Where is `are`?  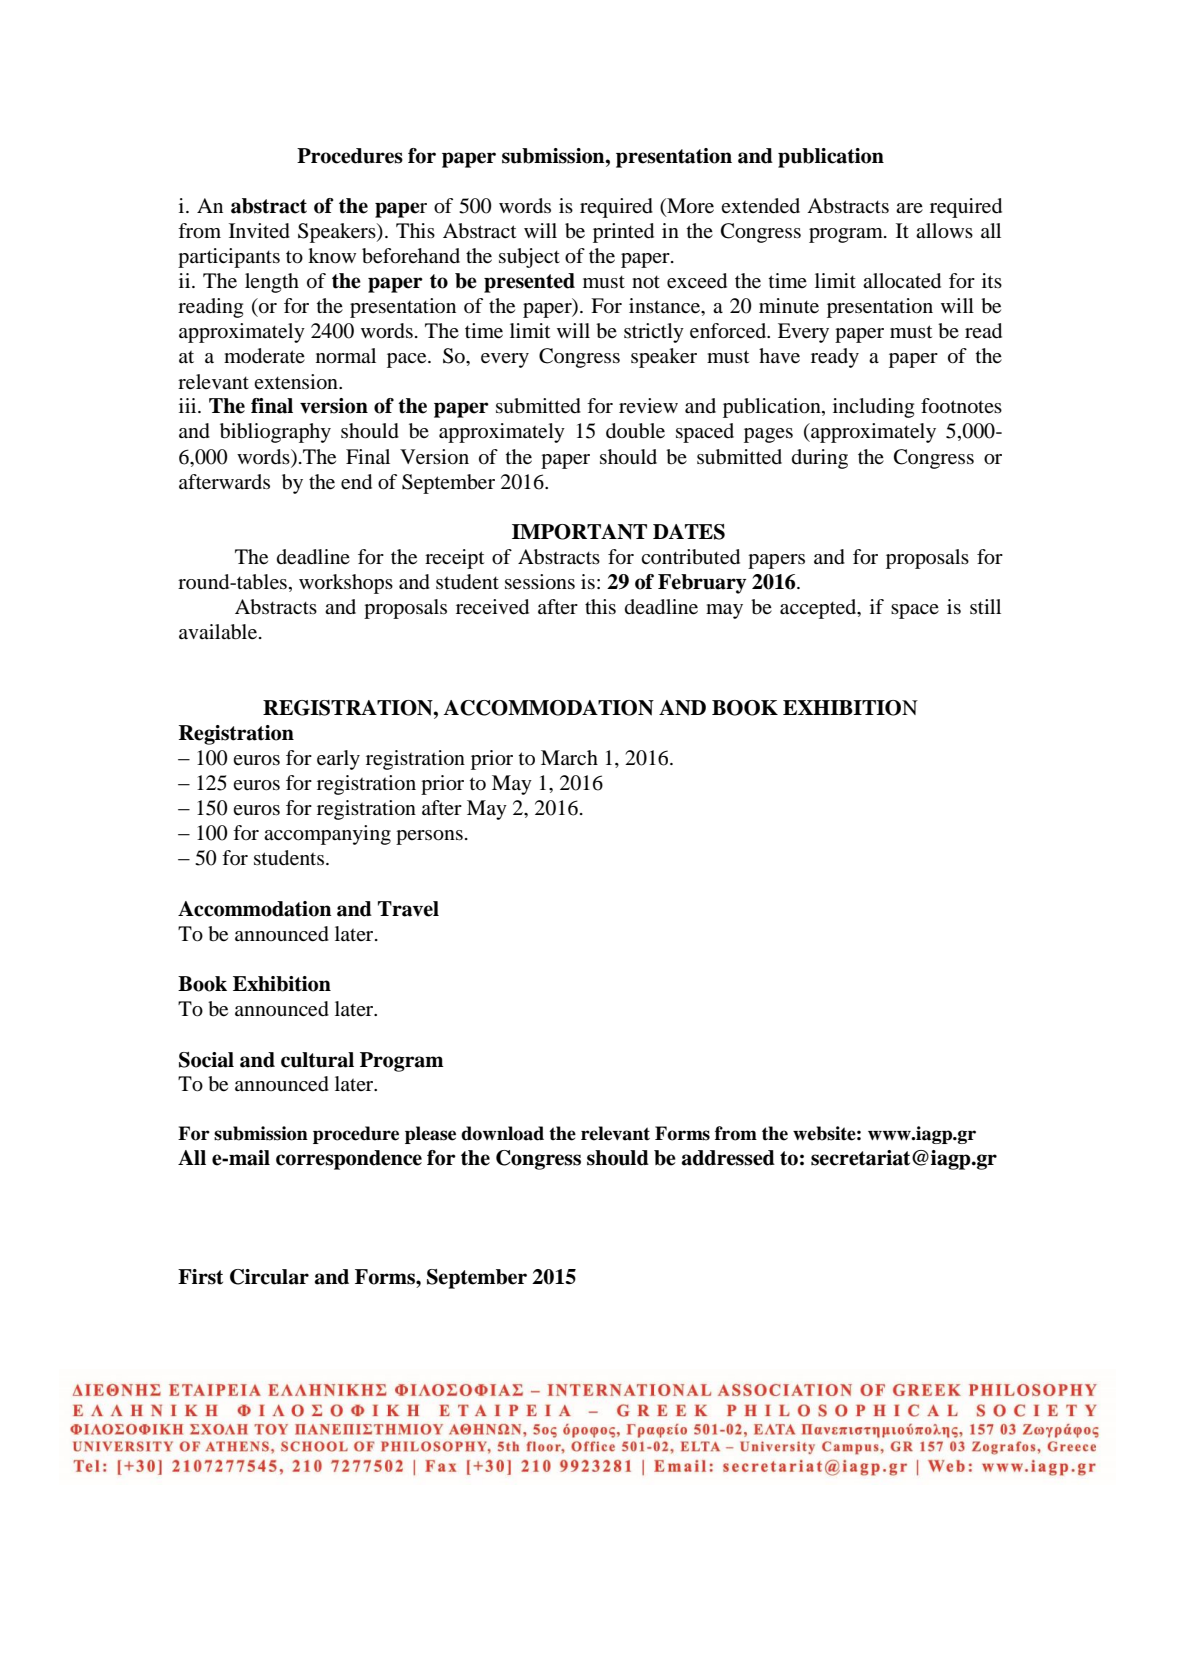
are is located at coordinates (909, 208).
